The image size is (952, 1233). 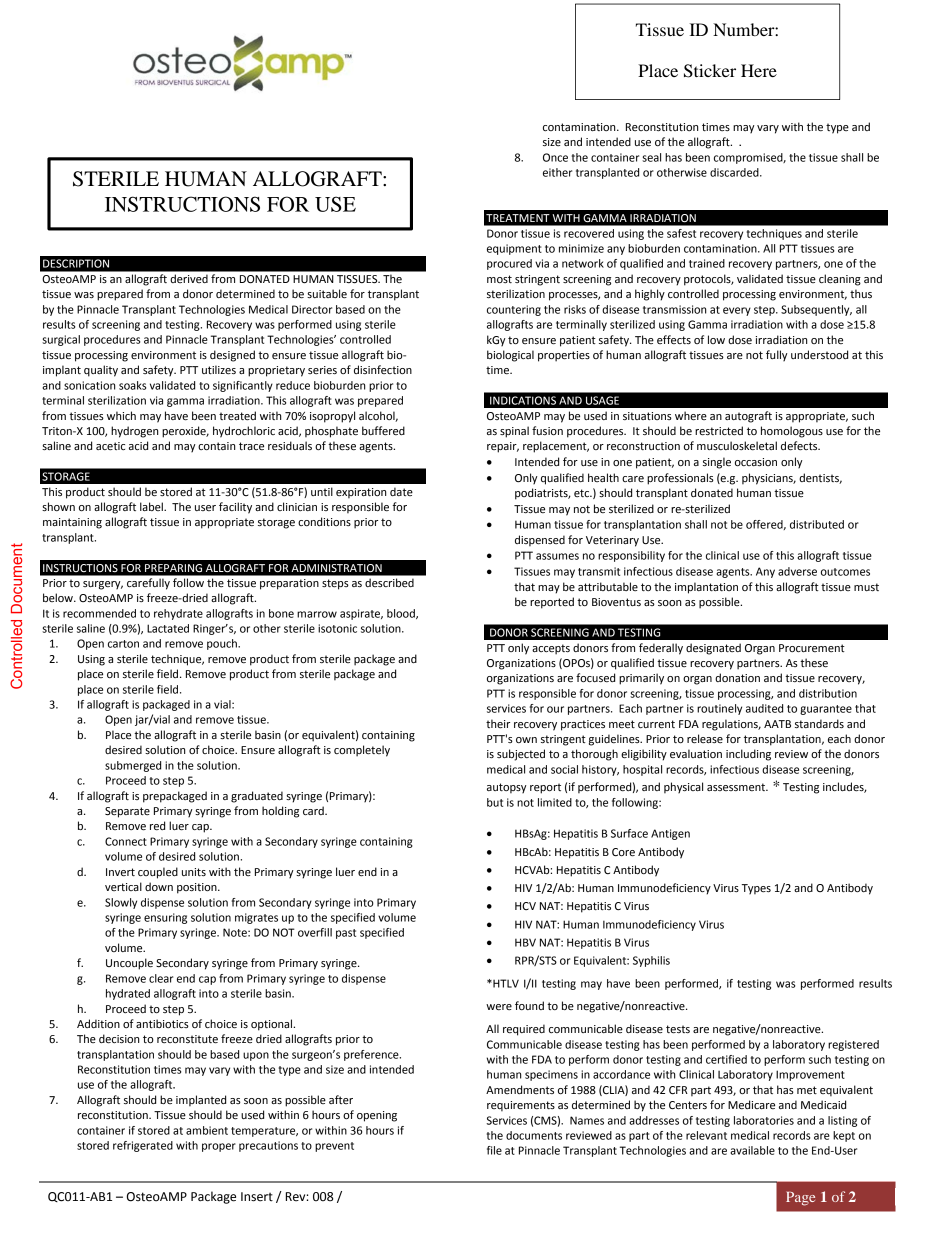 I want to click on refrigerated, so click(x=143, y=1146).
